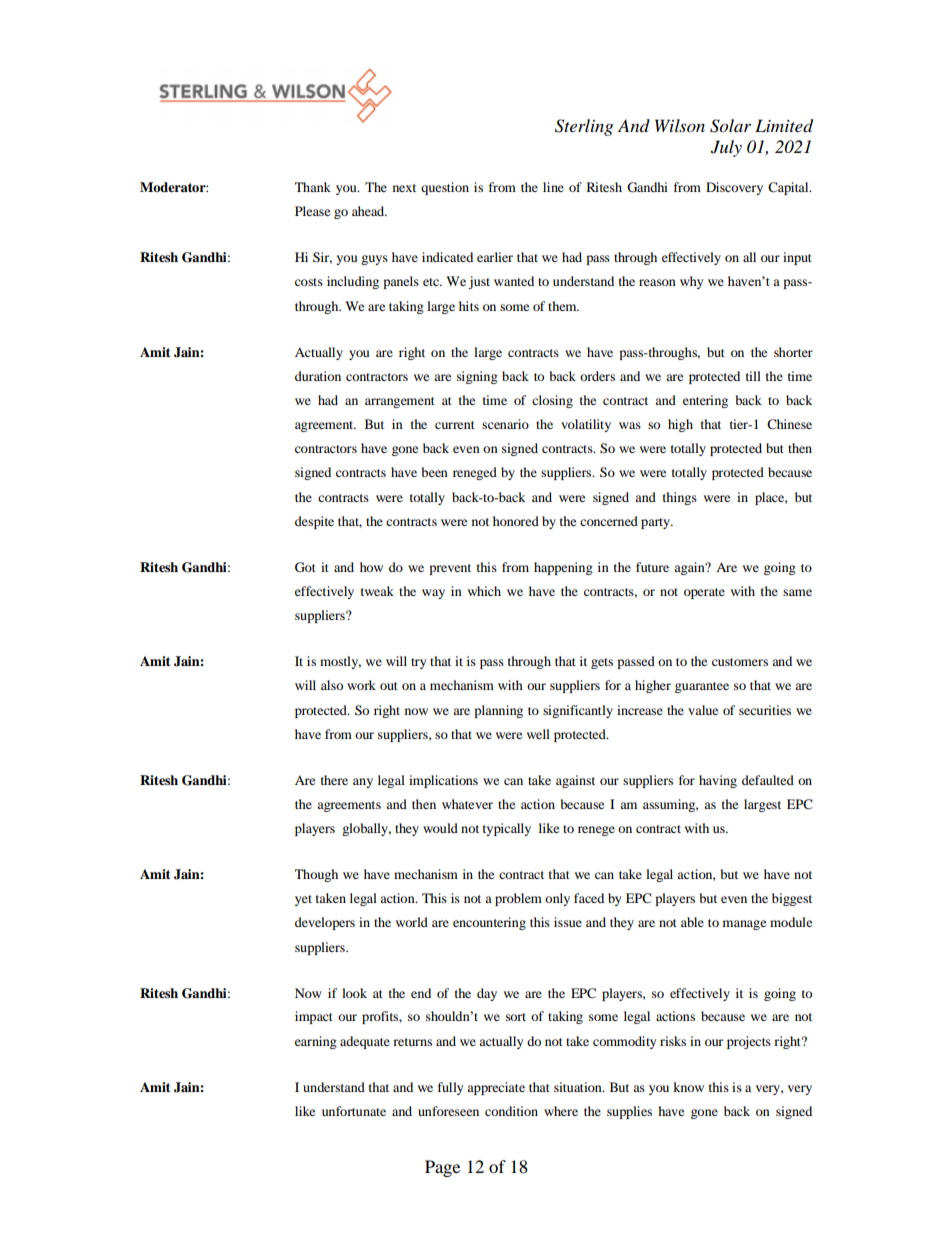  What do you see at coordinates (354, 1111) in the page?
I see `unfortunate` at bounding box center [354, 1111].
